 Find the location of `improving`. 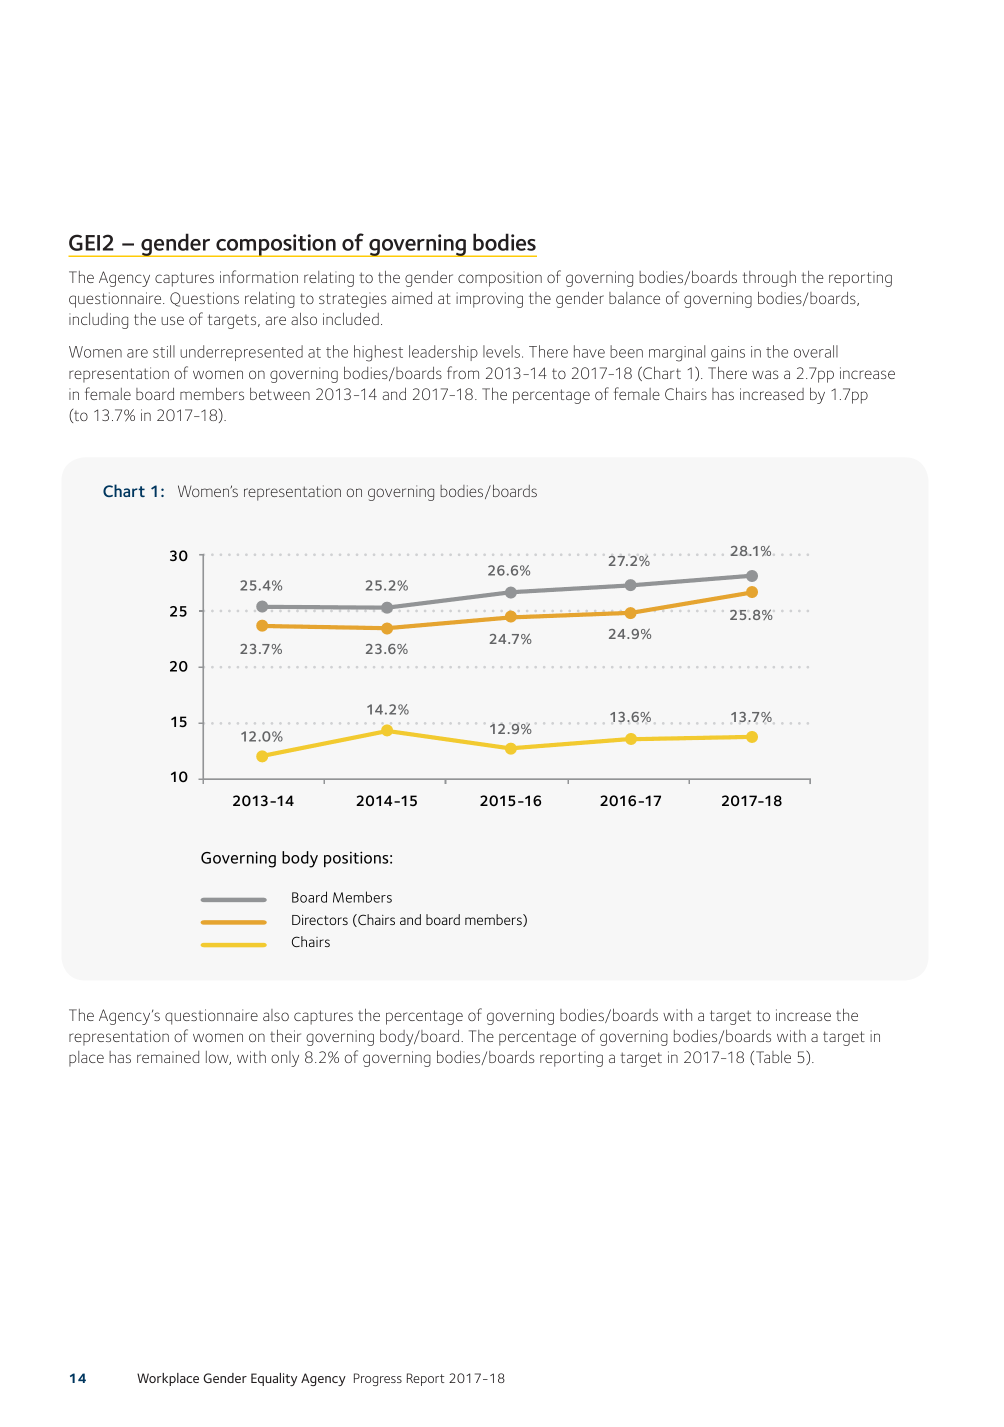

improving is located at coordinates (489, 300).
